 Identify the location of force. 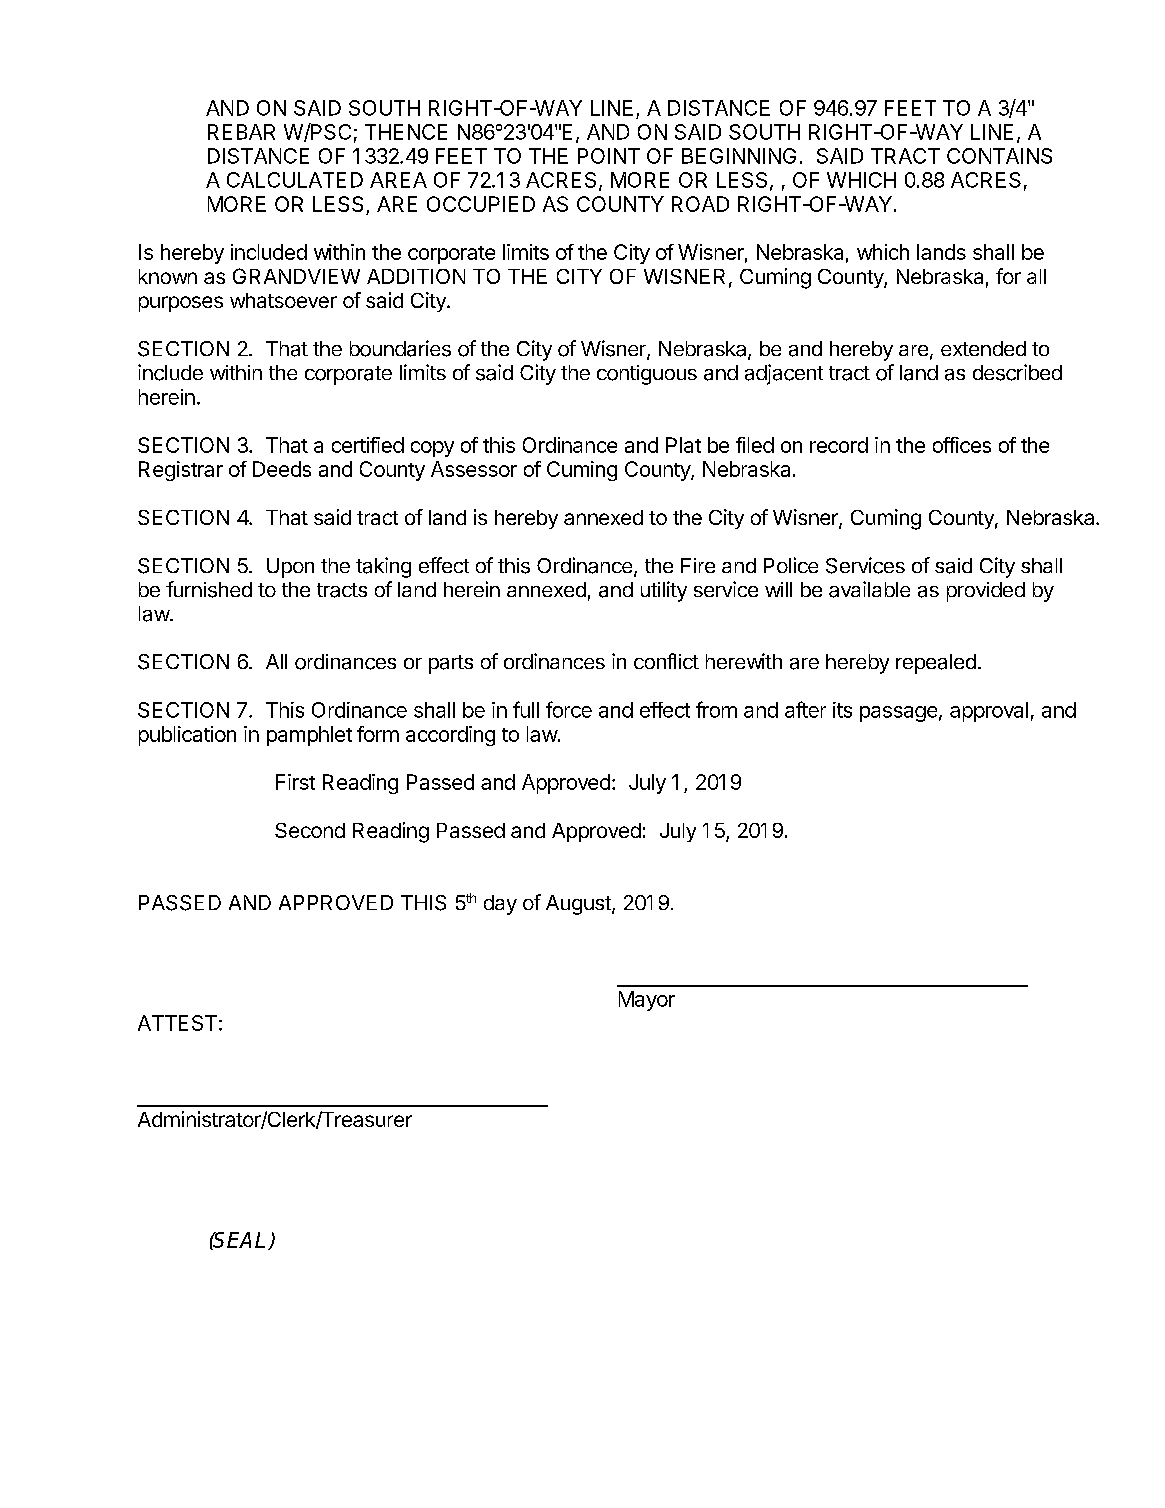
(569, 709).
